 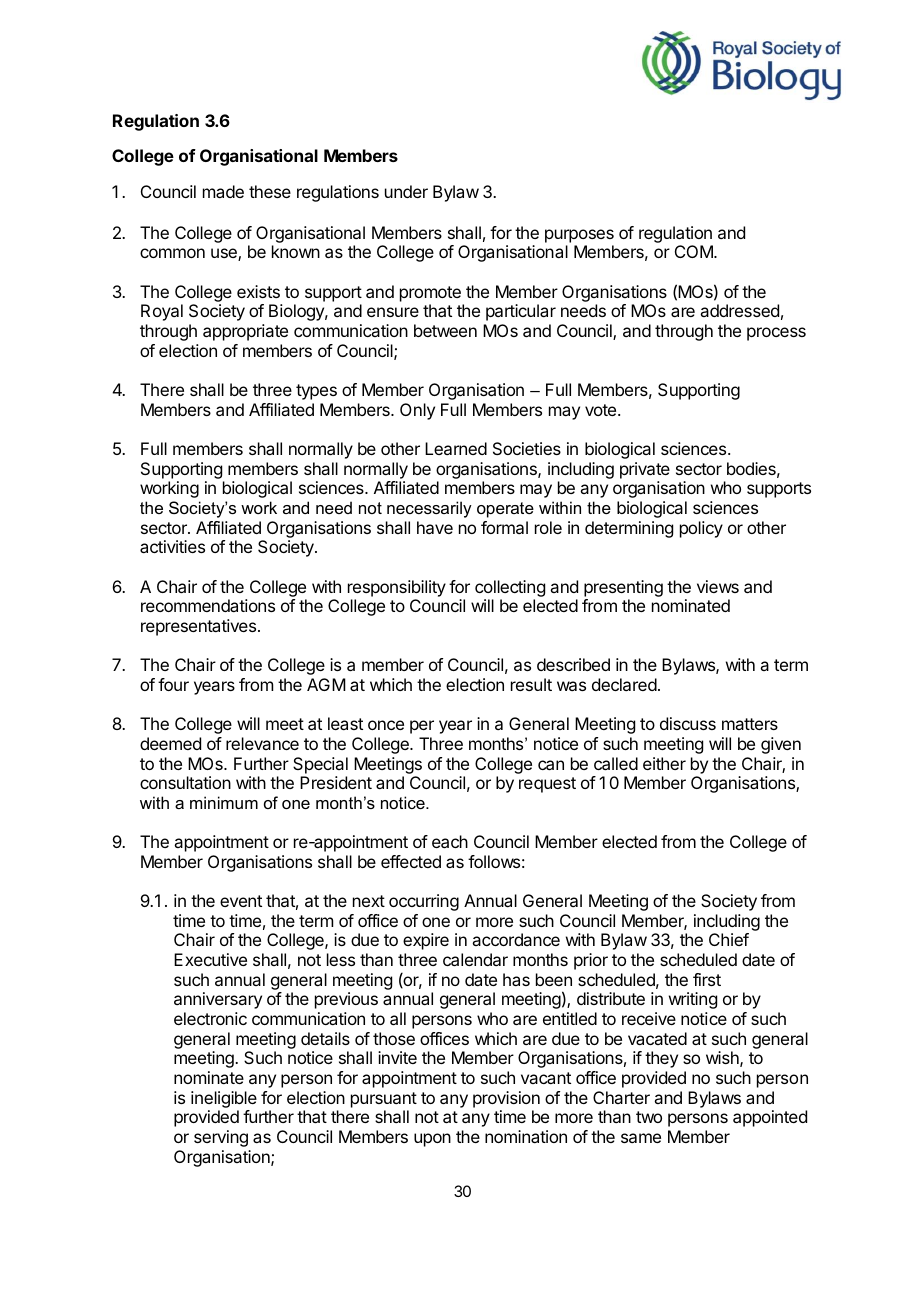 What do you see at coordinates (224, 1101) in the screenshot?
I see `ineligible` at bounding box center [224, 1101].
